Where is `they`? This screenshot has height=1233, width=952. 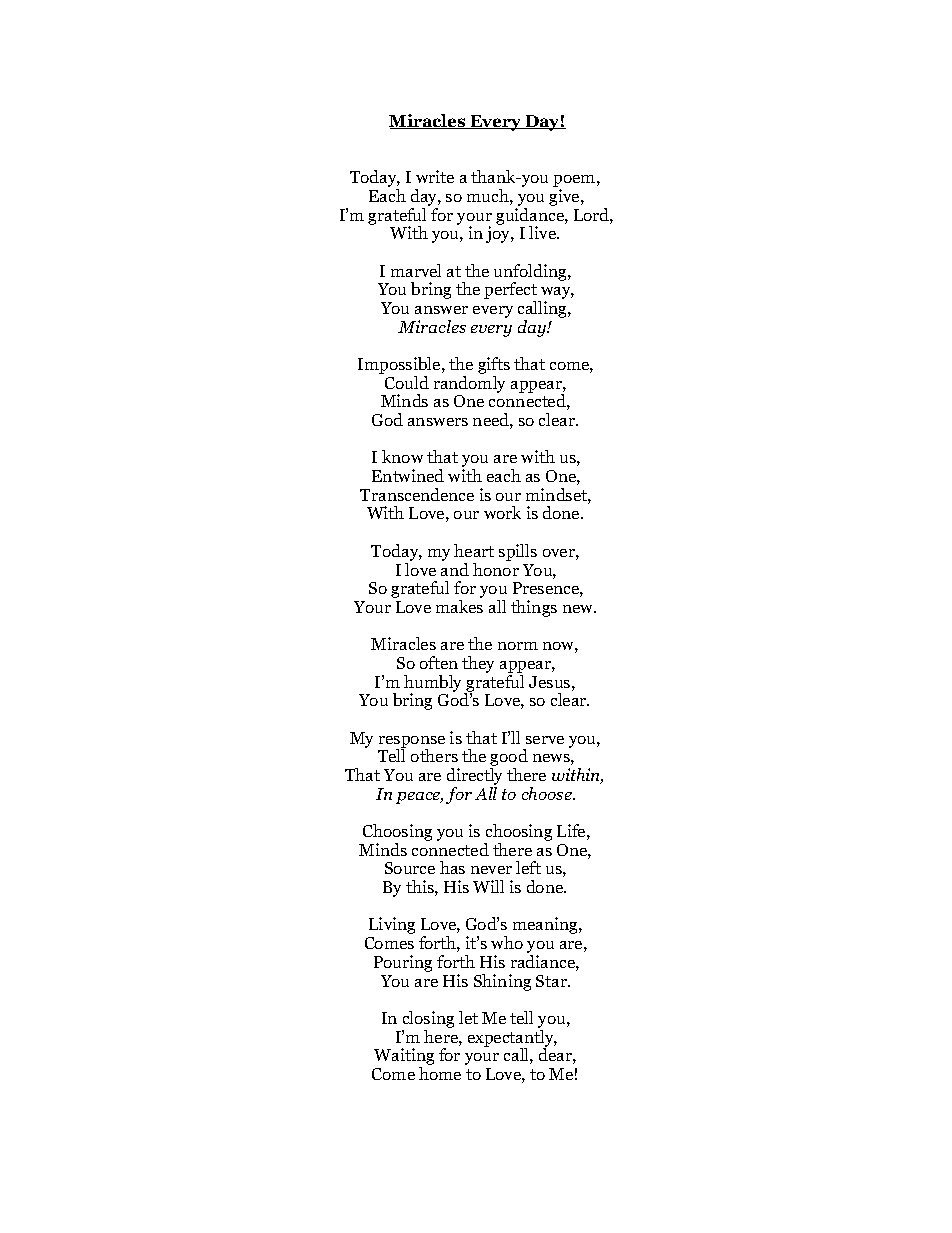 they is located at coordinates (478, 664).
